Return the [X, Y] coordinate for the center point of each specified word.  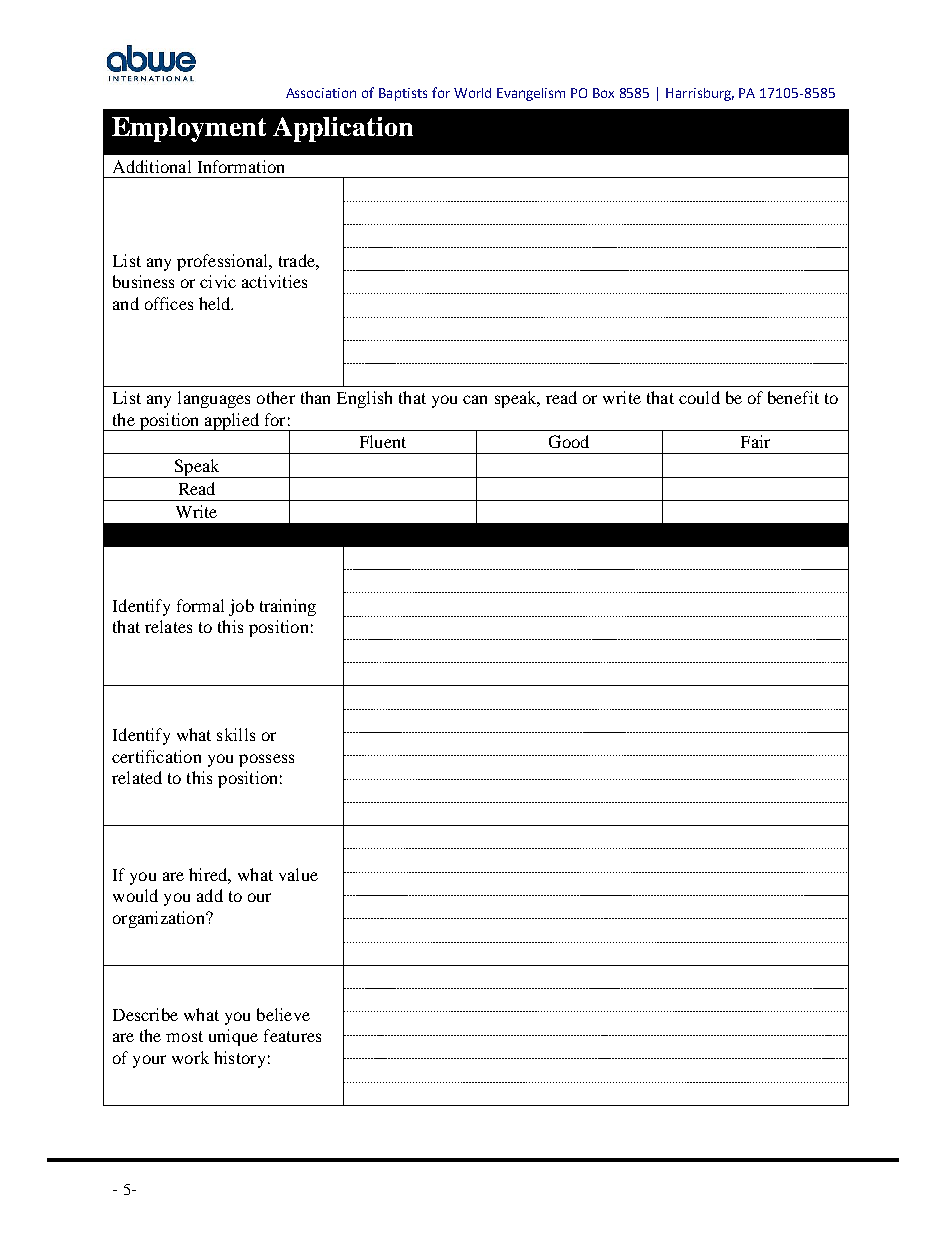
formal [200, 605]
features [292, 1035]
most [184, 1036]
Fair [755, 441]
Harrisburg [700, 94]
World [472, 93]
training [288, 607]
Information [241, 166]
